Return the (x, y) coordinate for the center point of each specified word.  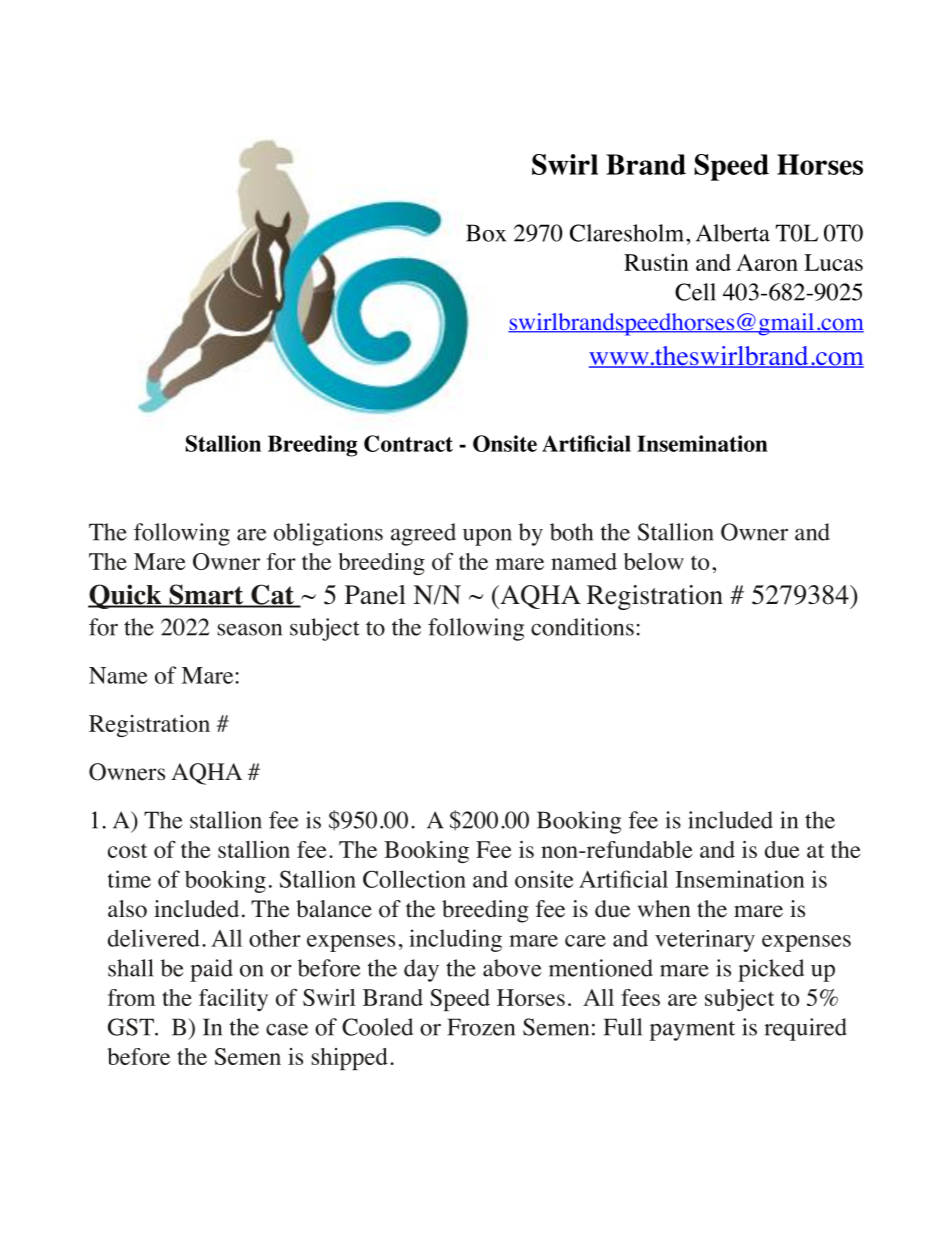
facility (233, 1000)
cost (127, 850)
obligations (328, 534)
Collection (414, 879)
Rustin (656, 262)
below (654, 561)
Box (486, 233)
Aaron (767, 262)
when (664, 909)
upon (487, 537)
